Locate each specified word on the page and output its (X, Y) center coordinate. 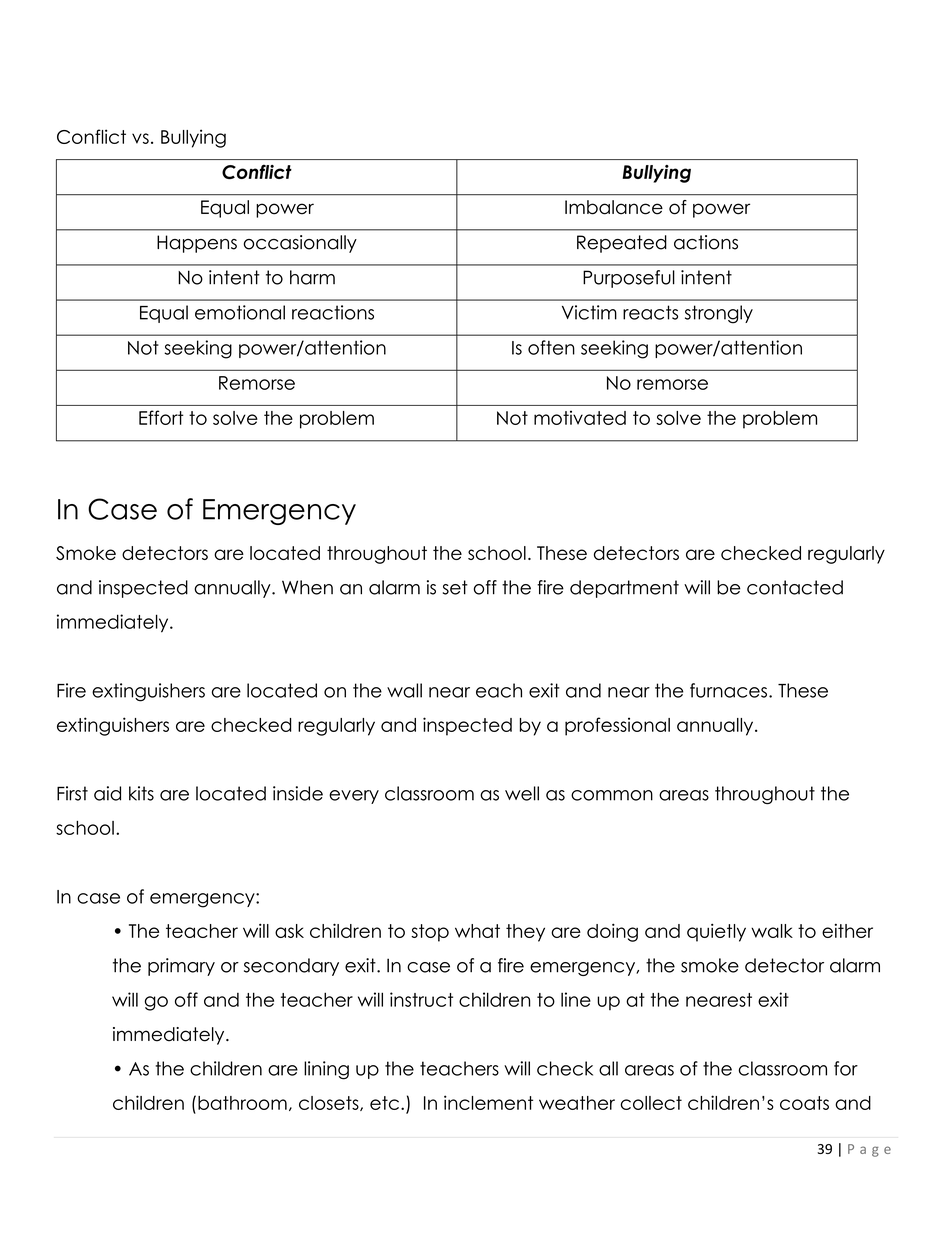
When (307, 587)
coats (804, 1103)
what (477, 931)
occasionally (300, 244)
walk (772, 931)
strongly (719, 314)
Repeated (622, 244)
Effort (161, 417)
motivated (580, 418)
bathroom (242, 1103)
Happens (197, 244)
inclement (488, 1102)
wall (404, 690)
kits (141, 793)
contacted (795, 587)
